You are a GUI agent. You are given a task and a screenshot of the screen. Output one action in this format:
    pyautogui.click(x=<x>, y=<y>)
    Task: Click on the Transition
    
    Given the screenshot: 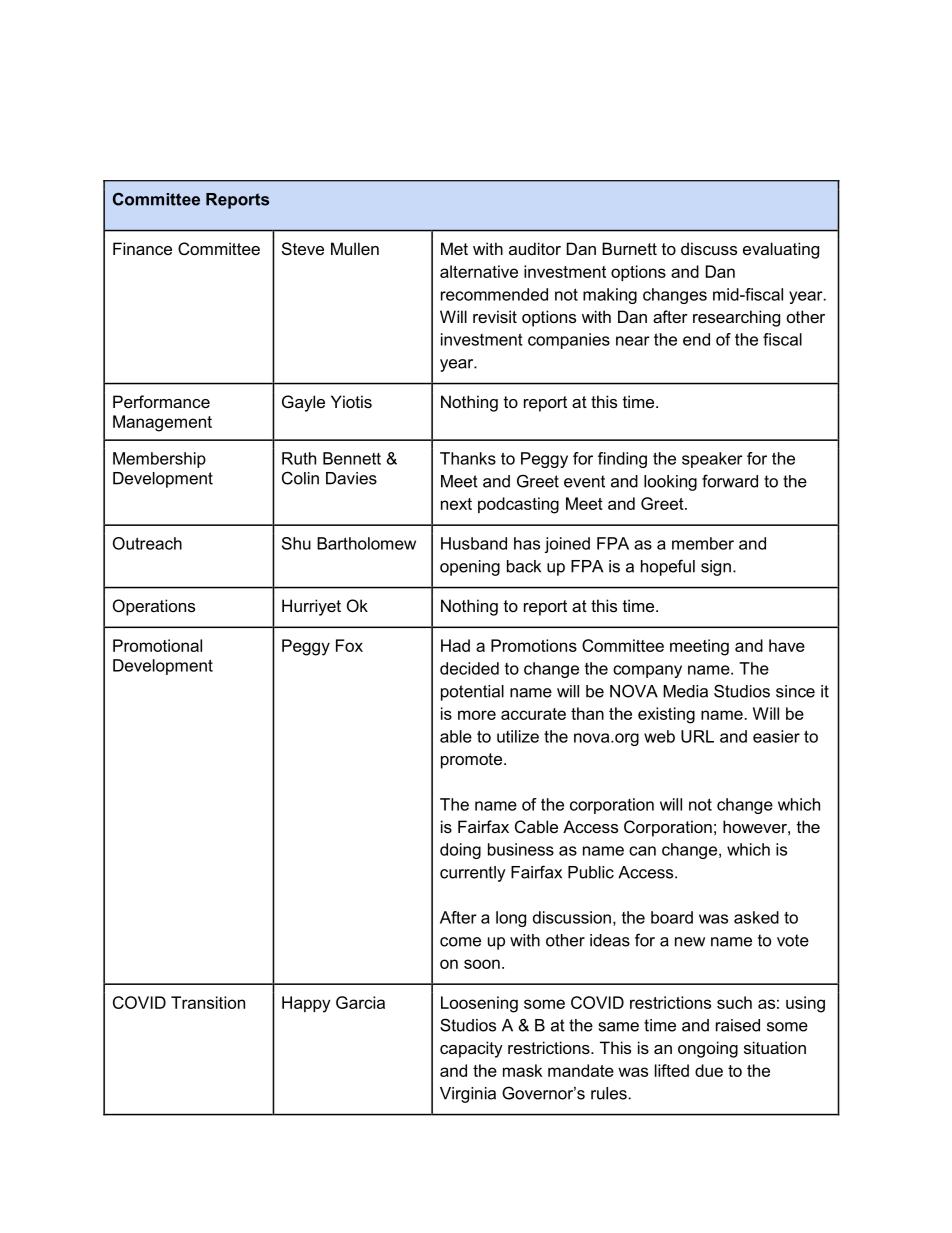 What is the action you would take?
    pyautogui.click(x=208, y=1002)
